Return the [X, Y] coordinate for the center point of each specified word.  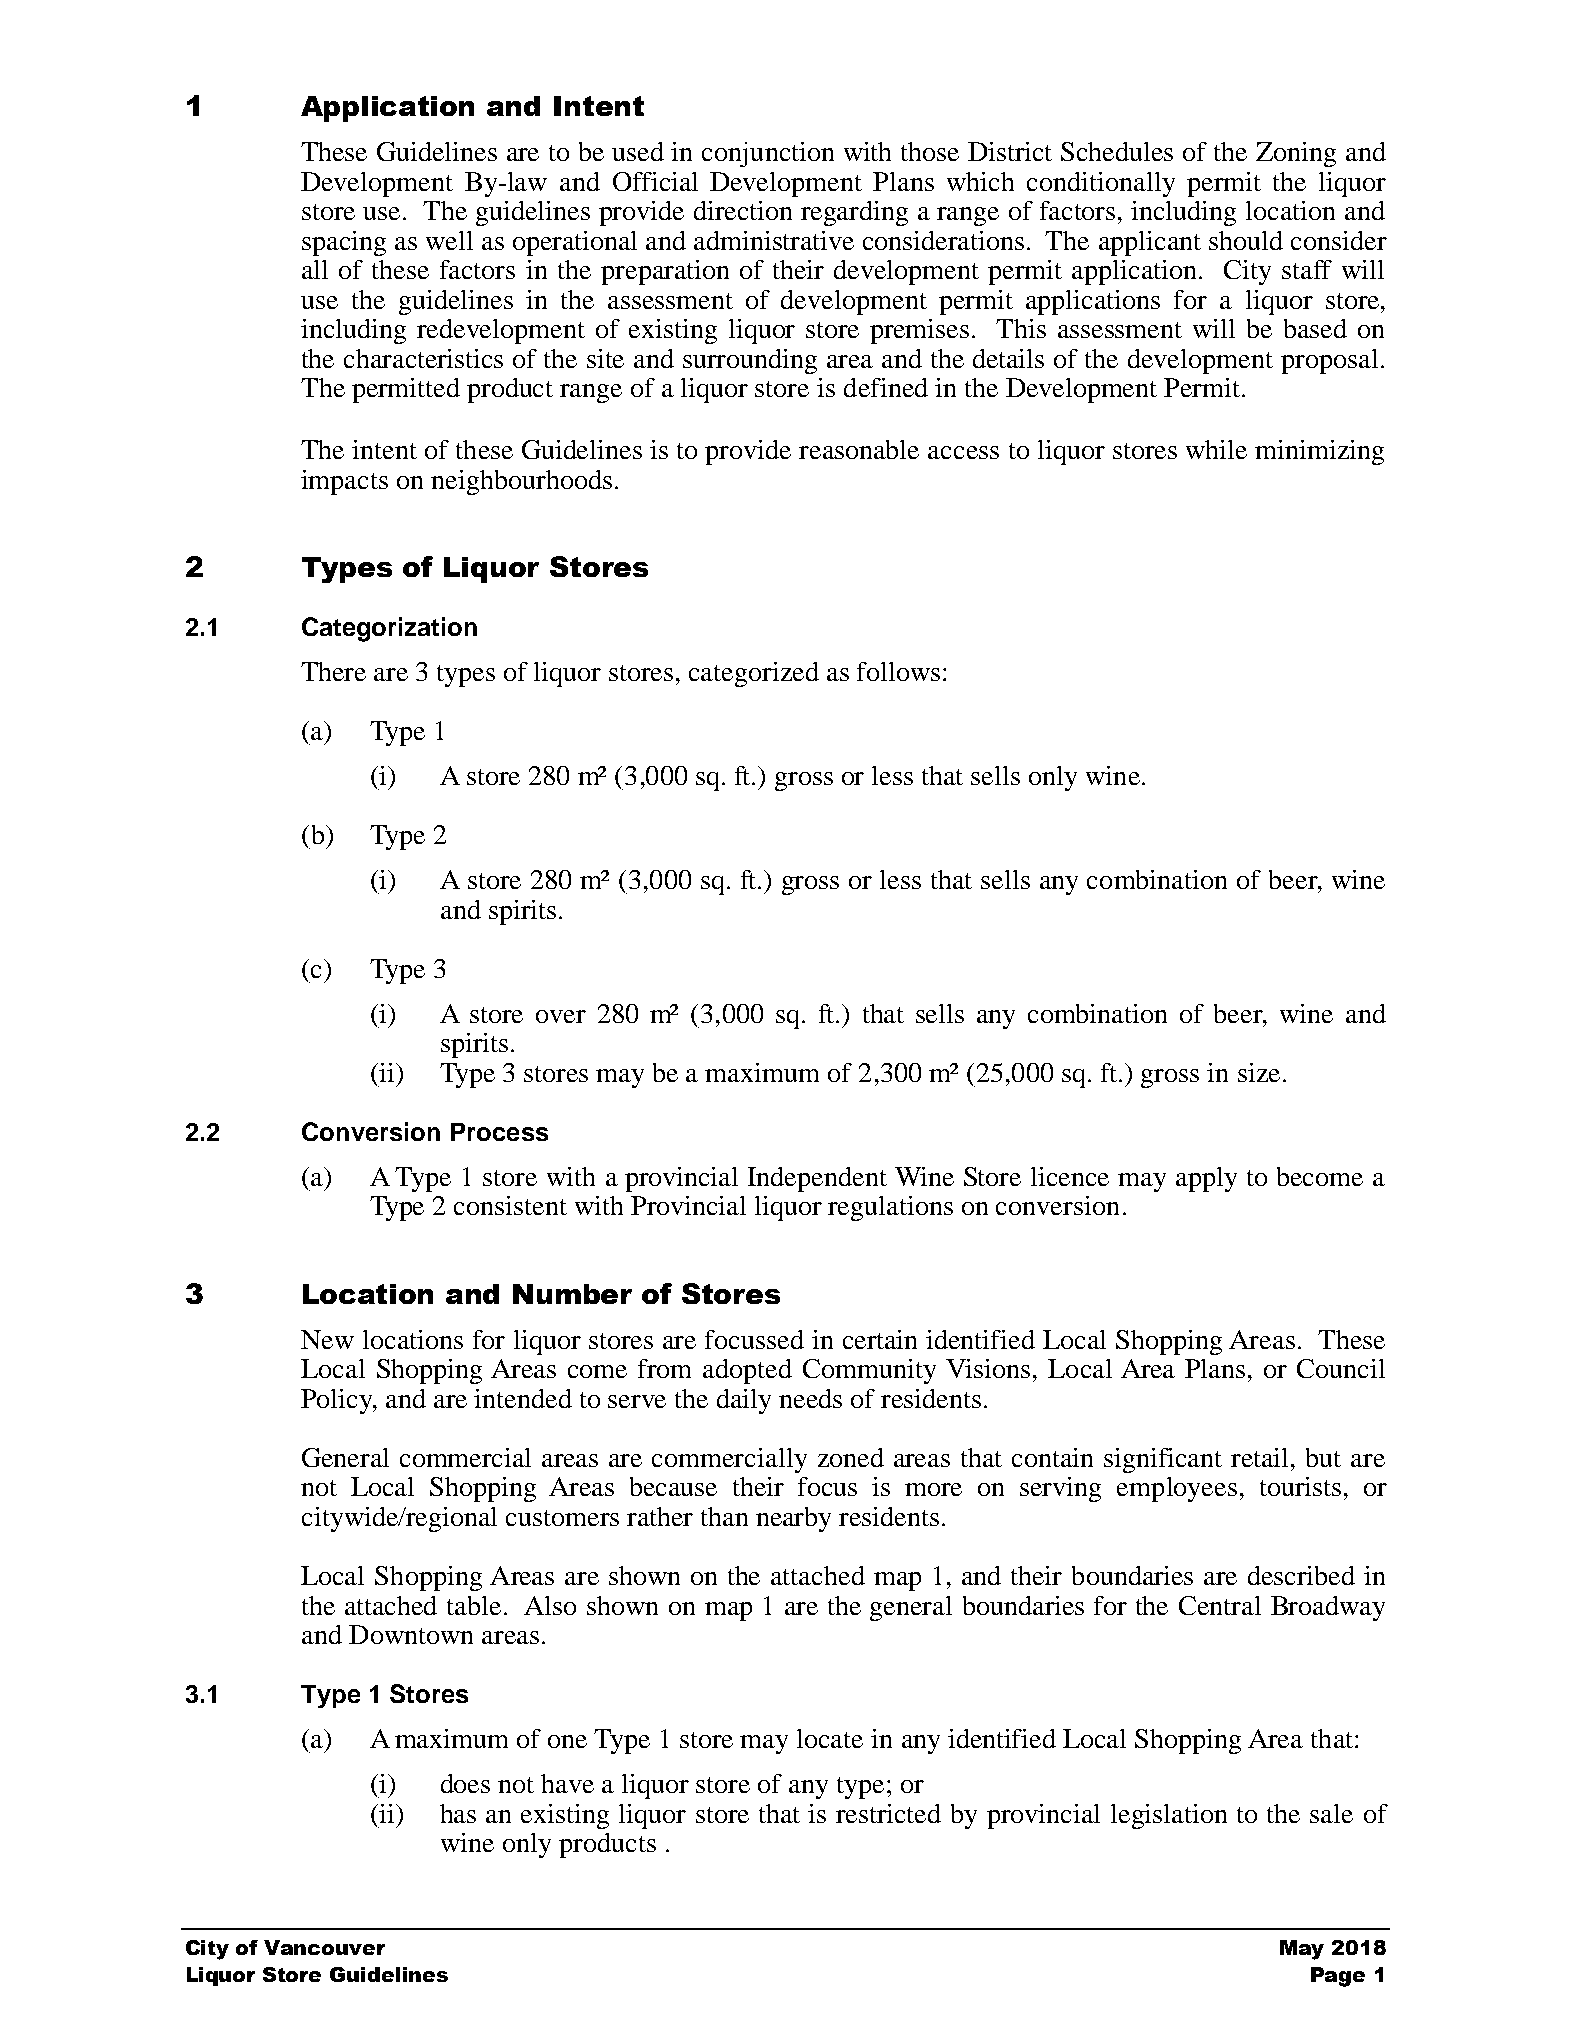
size [1259, 1072]
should [1246, 240]
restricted [888, 1813]
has [458, 1813]
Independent [817, 1179]
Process [499, 1132]
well [449, 240]
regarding [854, 213]
